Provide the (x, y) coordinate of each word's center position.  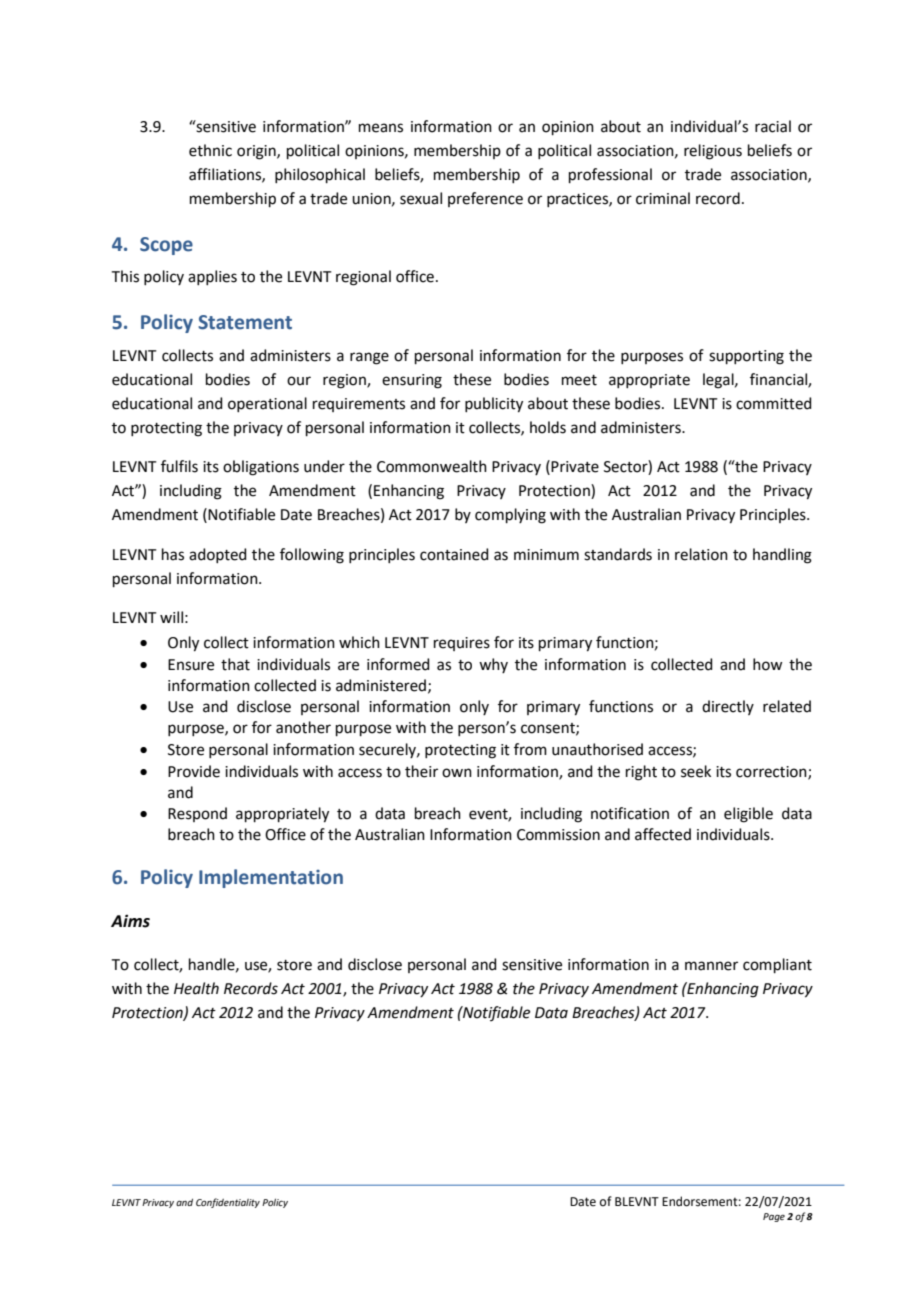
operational (267, 404)
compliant (777, 965)
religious (713, 152)
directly (728, 707)
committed (774, 403)
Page (774, 1217)
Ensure (191, 665)
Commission (558, 835)
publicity (494, 405)
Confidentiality (228, 1203)
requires (462, 644)
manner (711, 966)
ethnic (210, 150)
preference (485, 199)
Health (196, 988)
